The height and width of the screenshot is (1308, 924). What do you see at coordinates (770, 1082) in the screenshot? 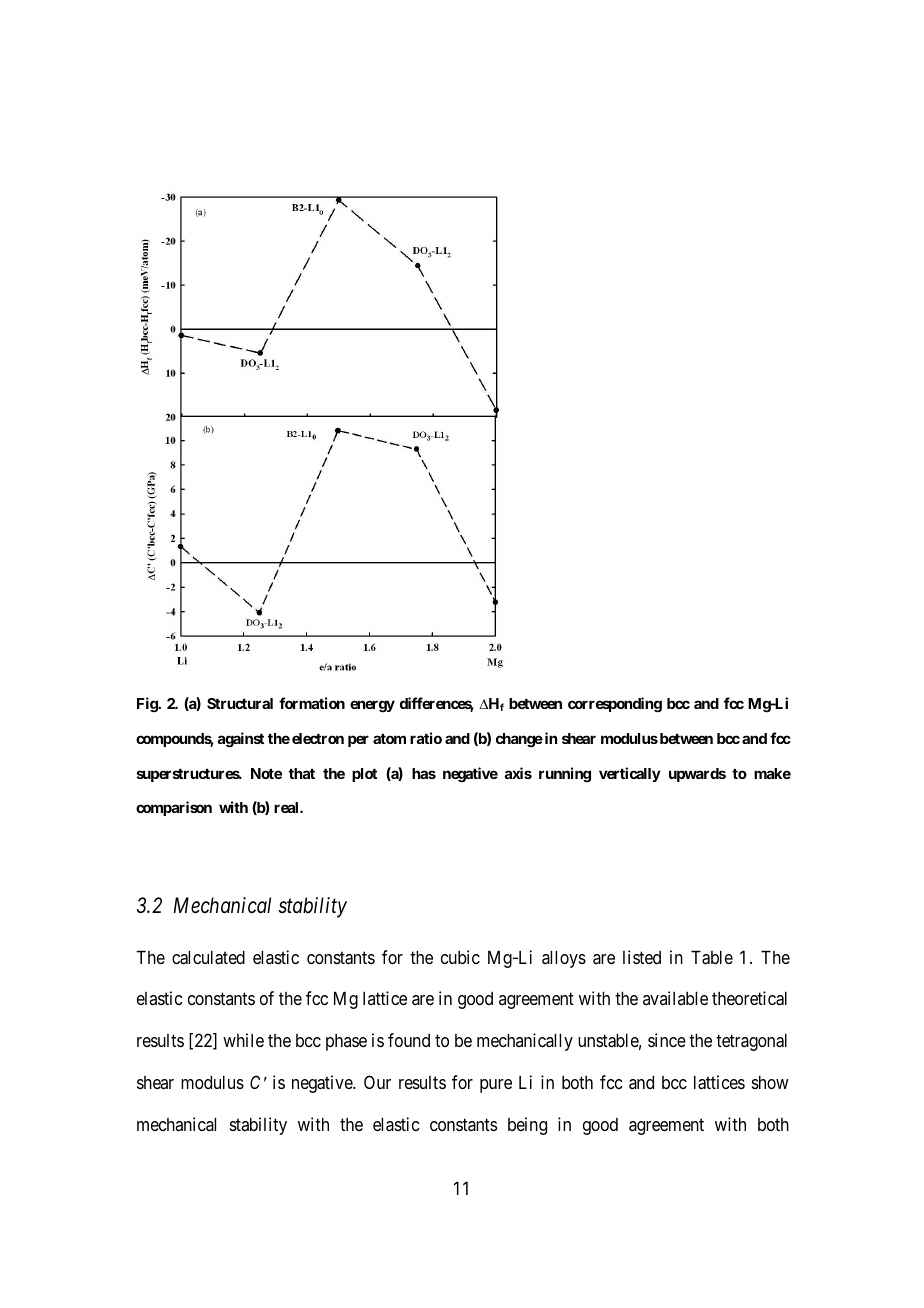
I see `show` at bounding box center [770, 1082].
